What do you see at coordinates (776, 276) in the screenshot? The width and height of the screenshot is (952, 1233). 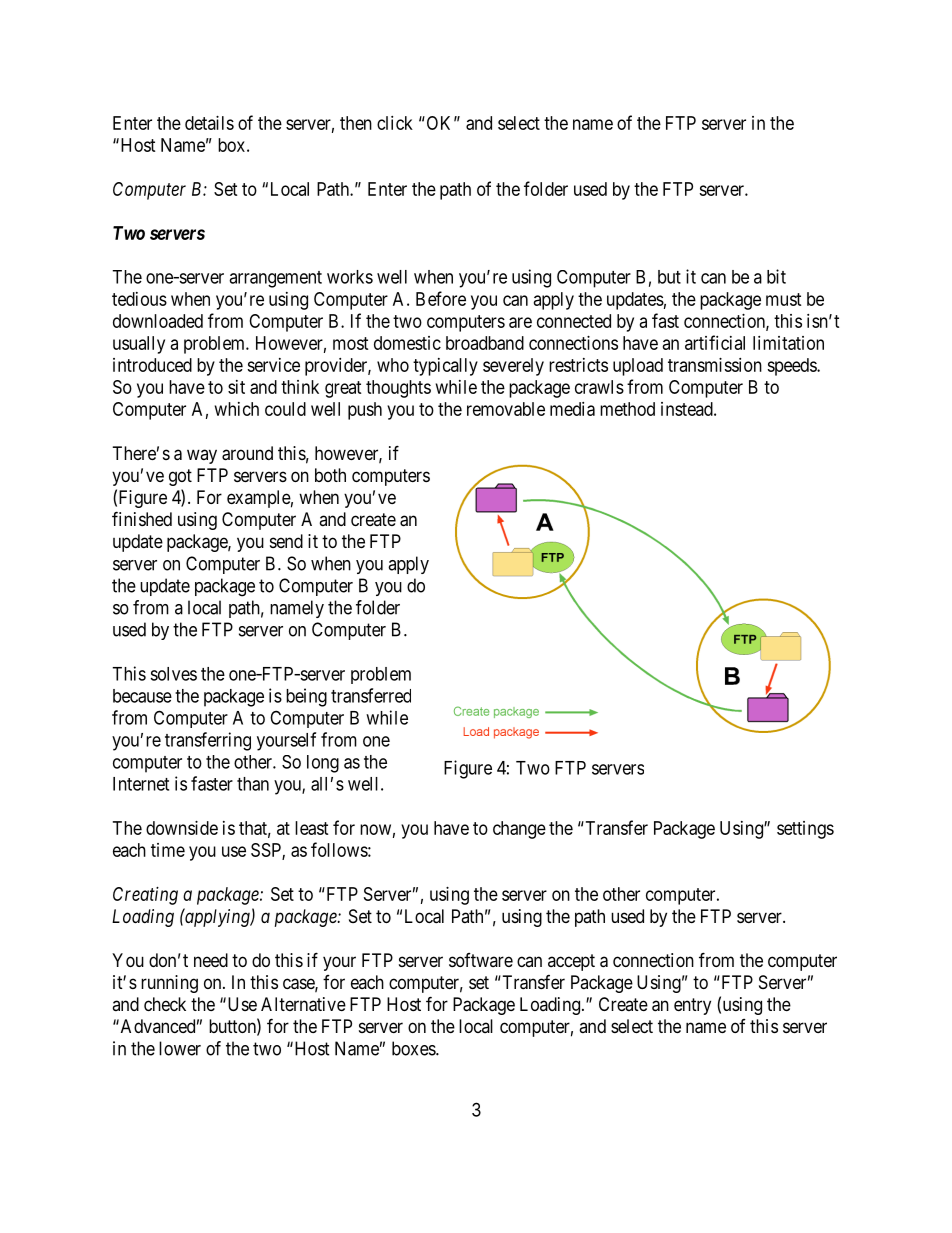 I see `bit` at bounding box center [776, 276].
